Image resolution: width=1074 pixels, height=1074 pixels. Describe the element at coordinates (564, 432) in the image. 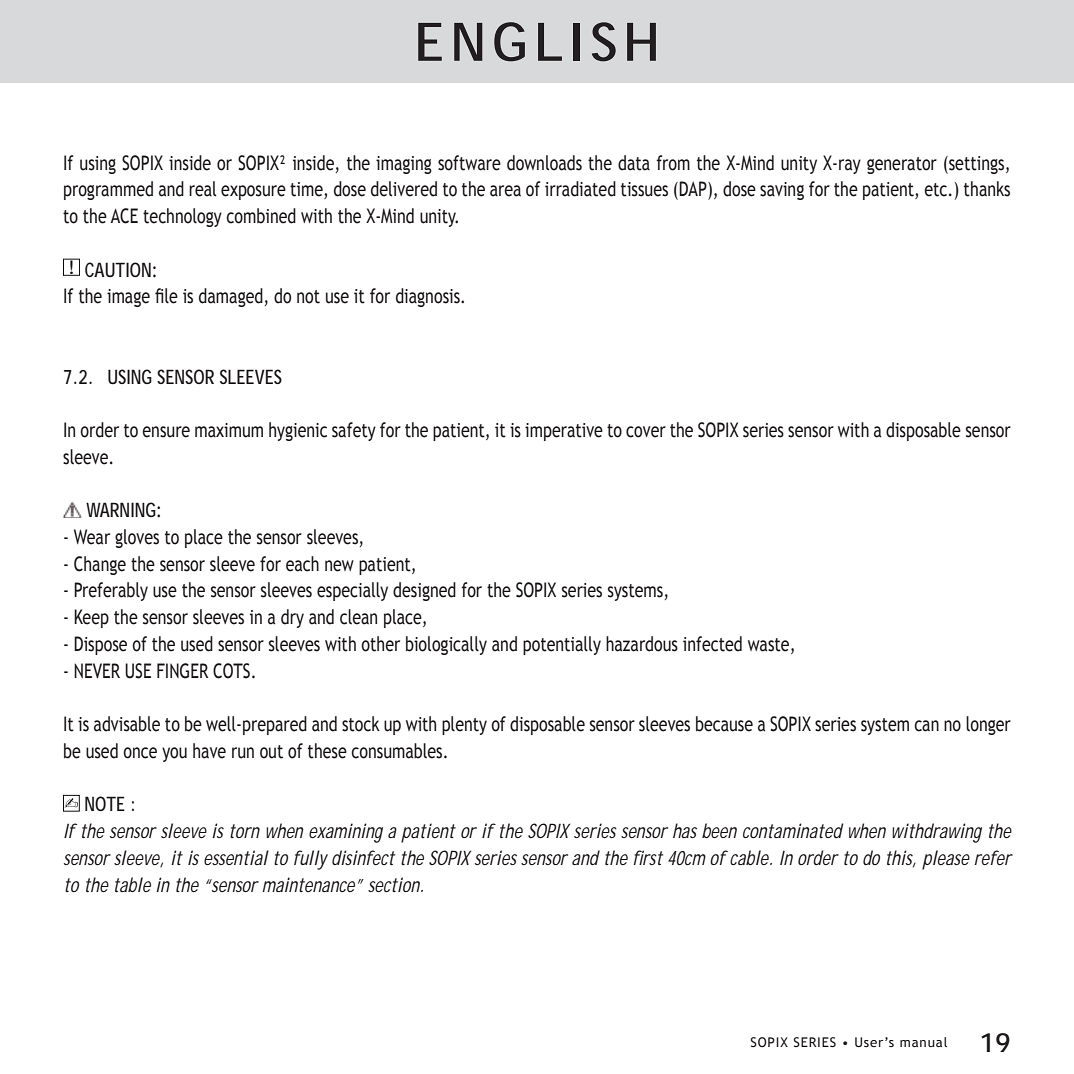

I see `imperative` at that location.
